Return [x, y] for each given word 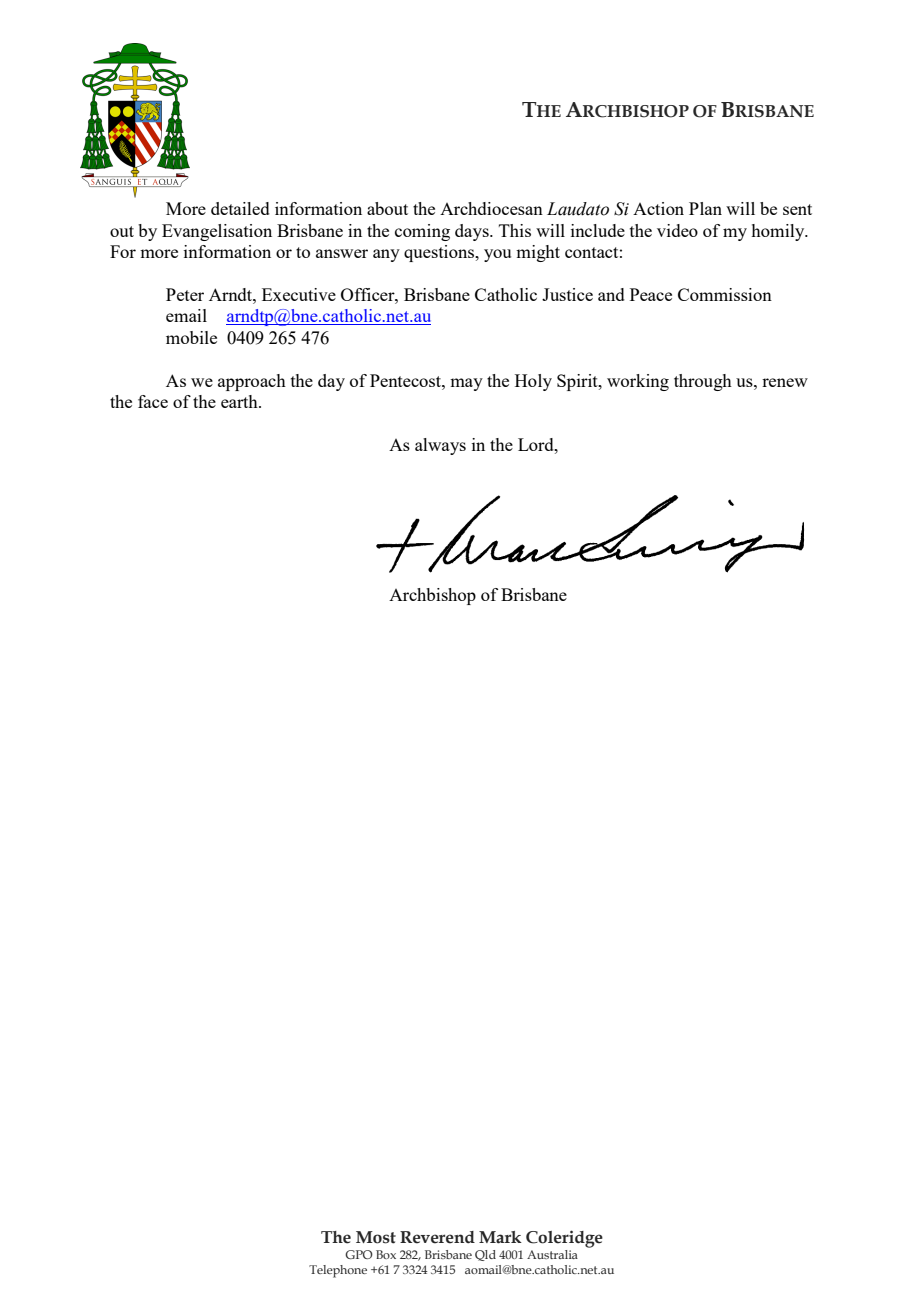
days [473, 232]
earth [240, 401]
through [703, 382]
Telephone [338, 1271]
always [440, 446]
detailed [240, 208]
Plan [705, 208]
